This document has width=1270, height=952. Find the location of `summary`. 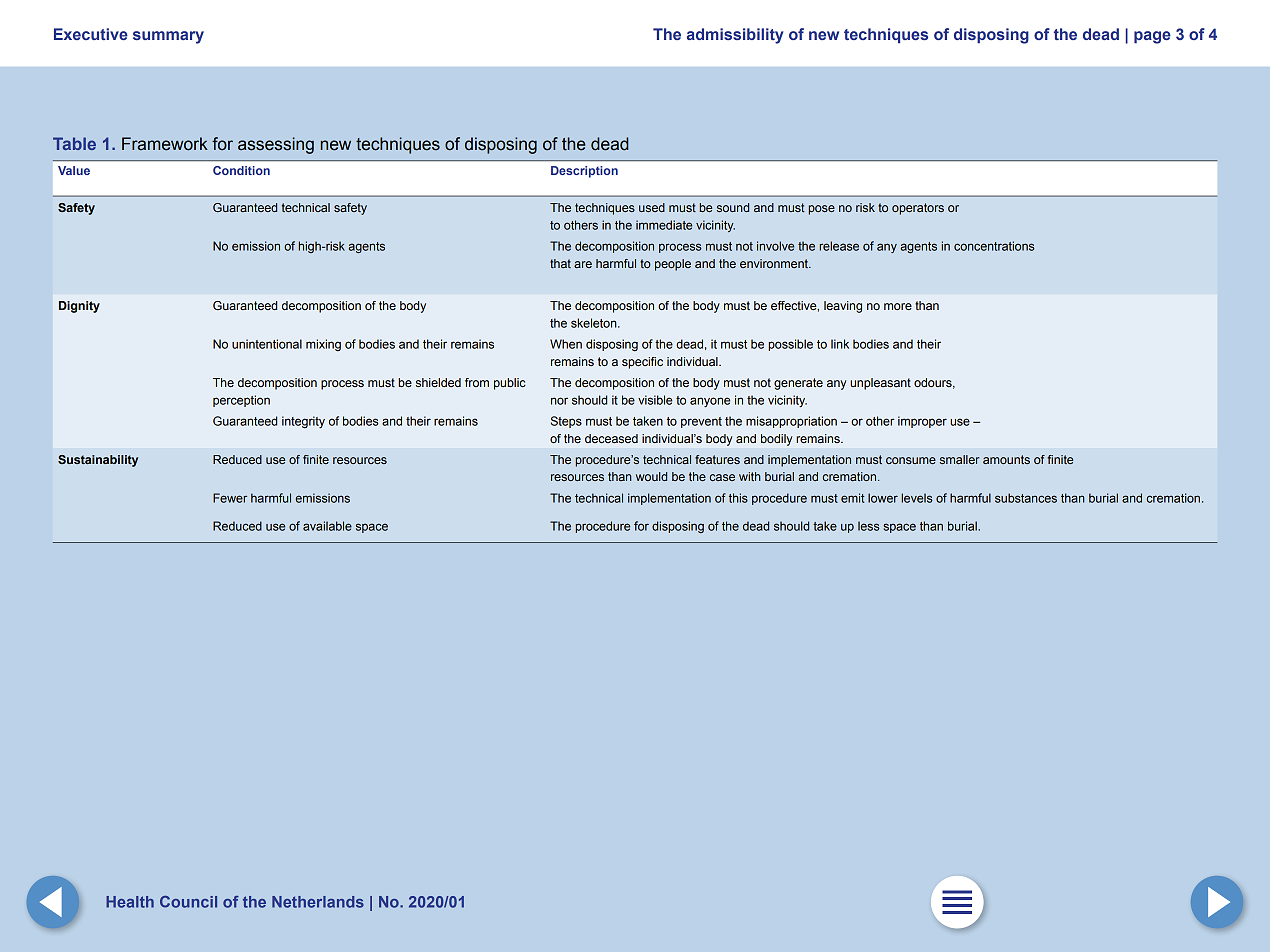

summary is located at coordinates (168, 37).
